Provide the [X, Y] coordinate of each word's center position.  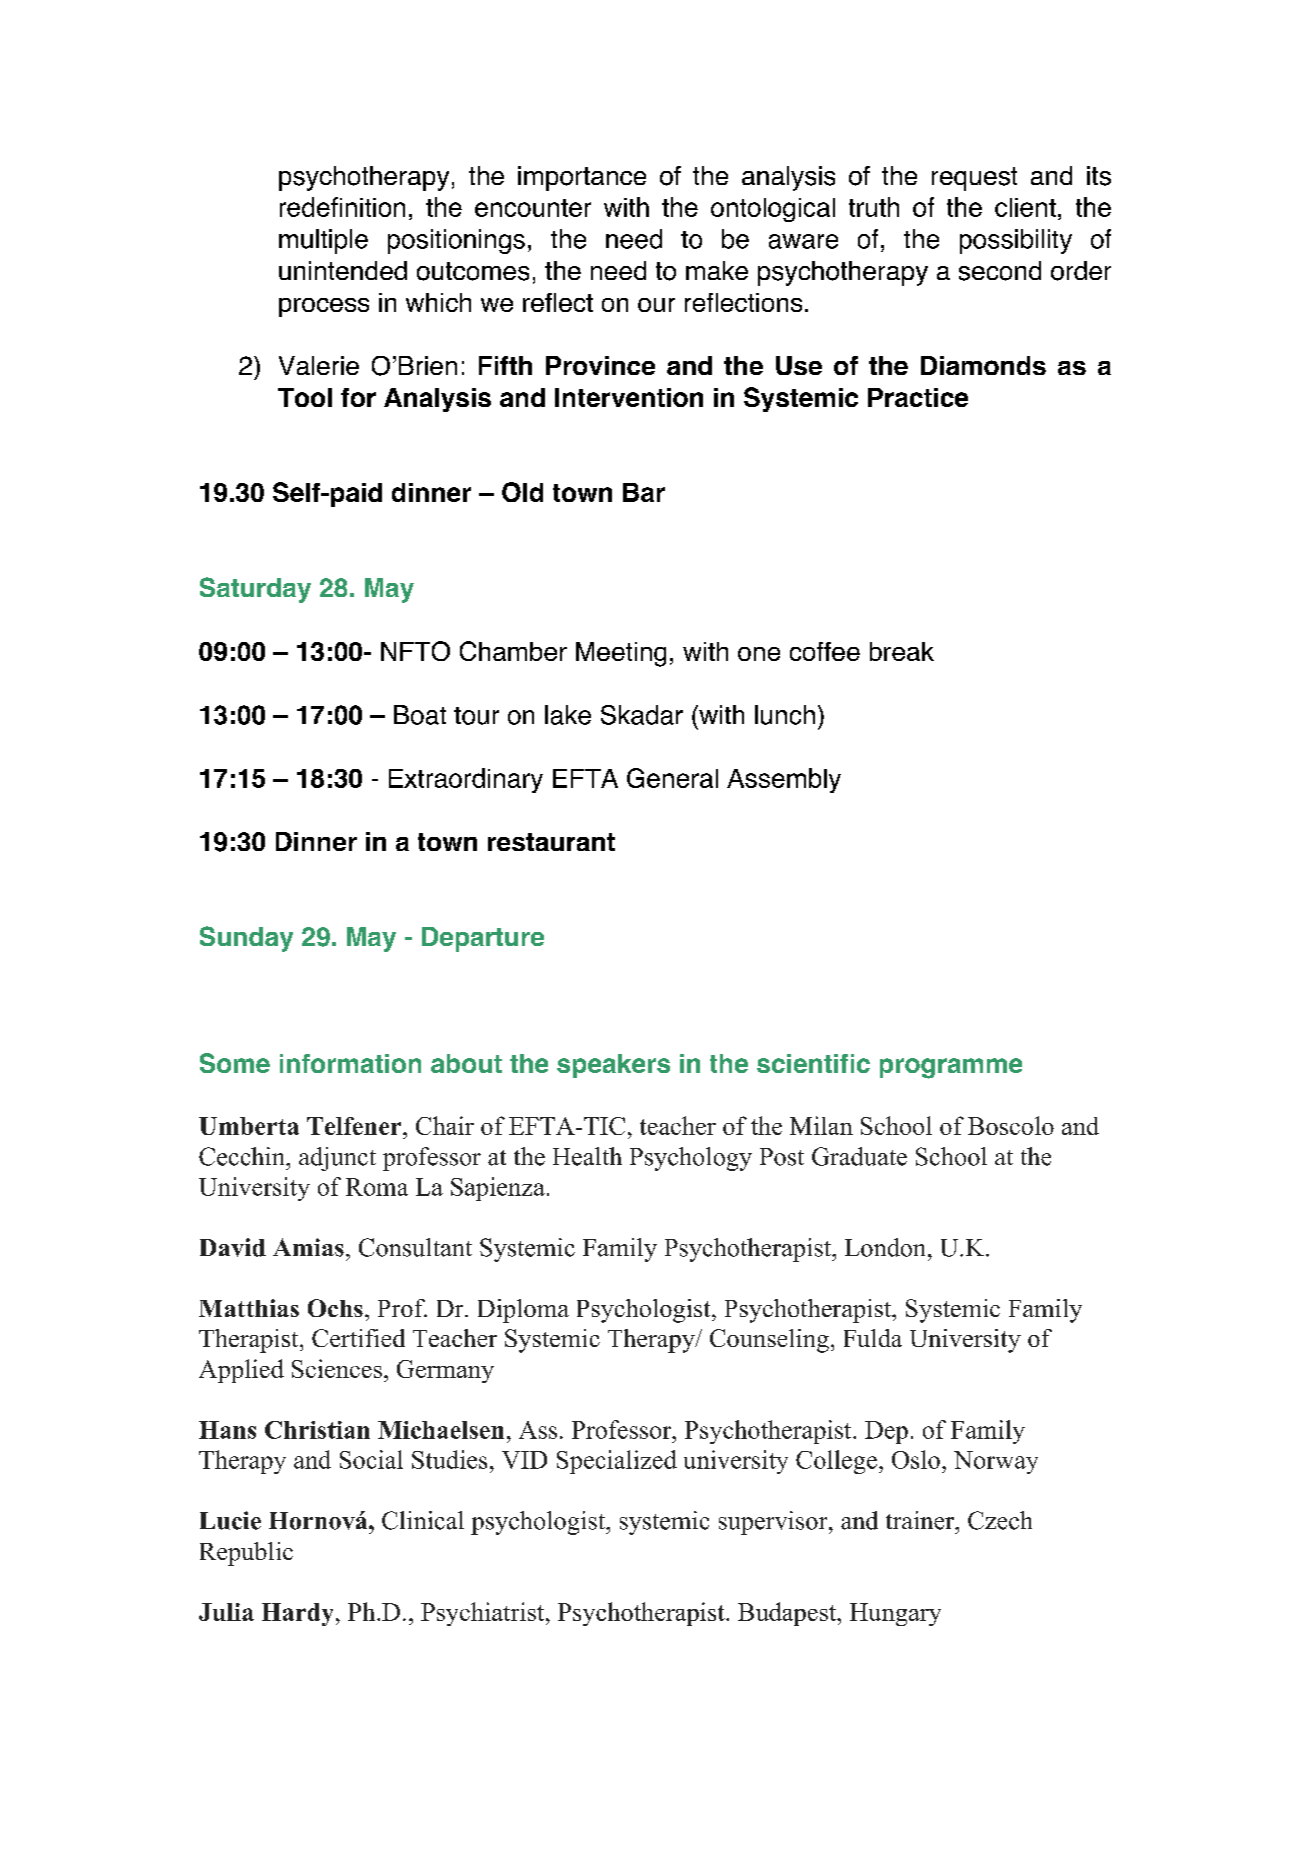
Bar [644, 492]
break [902, 651]
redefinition [342, 207]
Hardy [299, 1614]
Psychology [691, 1159]
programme [951, 1068]
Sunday [246, 939]
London [887, 1247]
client [1025, 207]
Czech [1000, 1520]
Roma [377, 1187]
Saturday [255, 590]
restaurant [551, 842]
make [717, 270]
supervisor [774, 1523]
